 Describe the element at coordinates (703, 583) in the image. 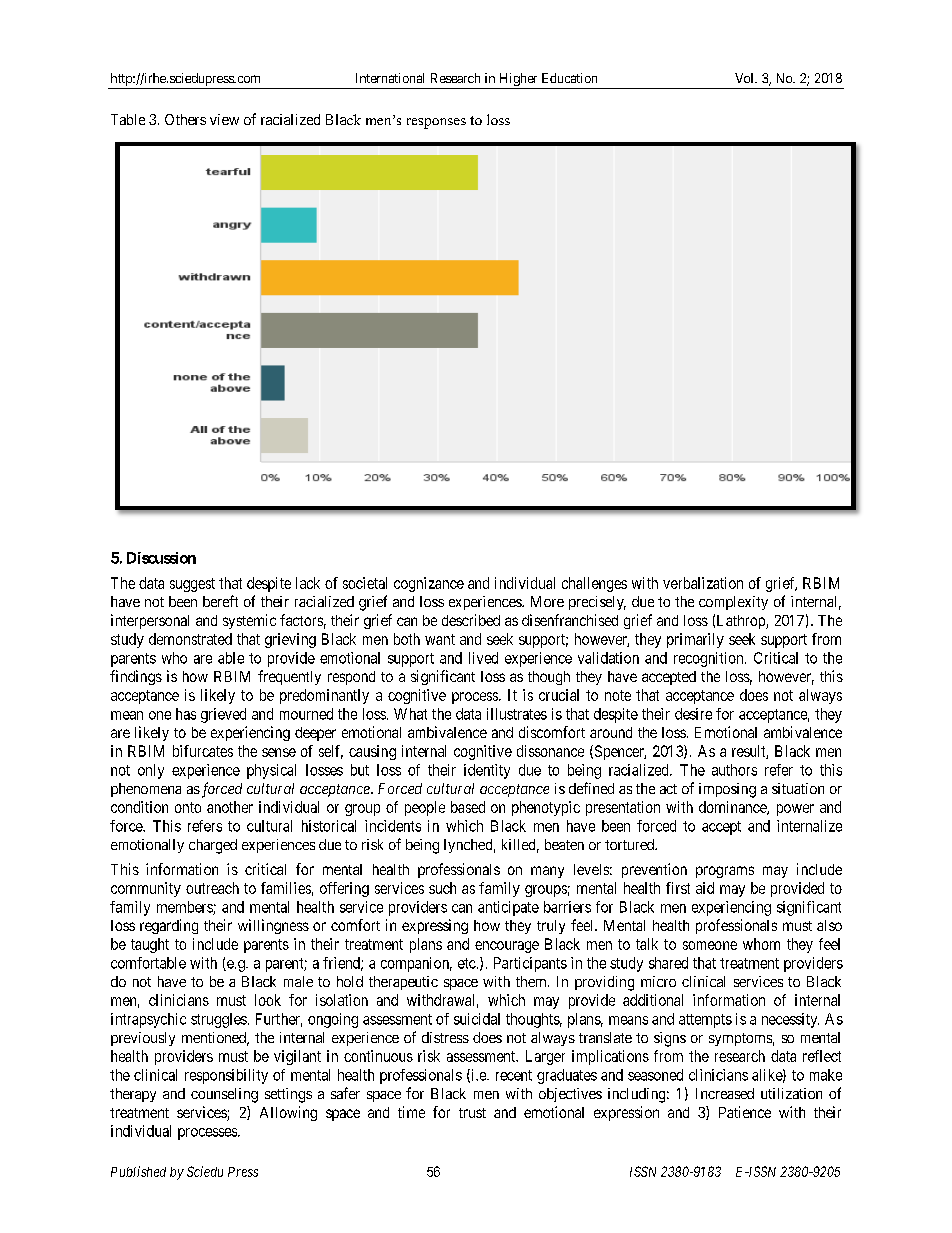

I see `verbalization` at that location.
